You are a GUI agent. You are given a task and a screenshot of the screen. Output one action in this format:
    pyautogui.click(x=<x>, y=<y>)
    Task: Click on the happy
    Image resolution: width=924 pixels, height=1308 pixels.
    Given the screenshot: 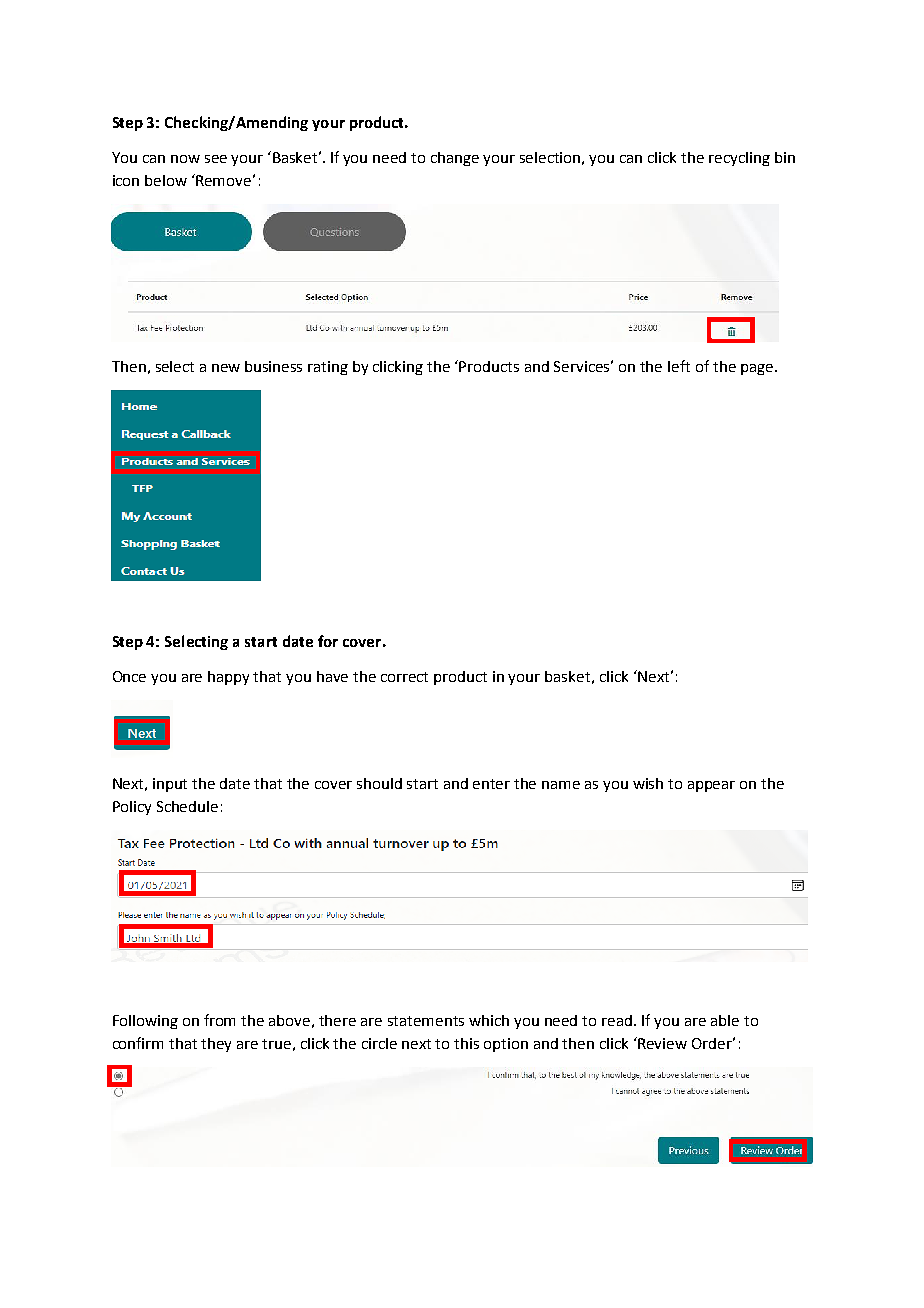 What is the action you would take?
    pyautogui.click(x=228, y=678)
